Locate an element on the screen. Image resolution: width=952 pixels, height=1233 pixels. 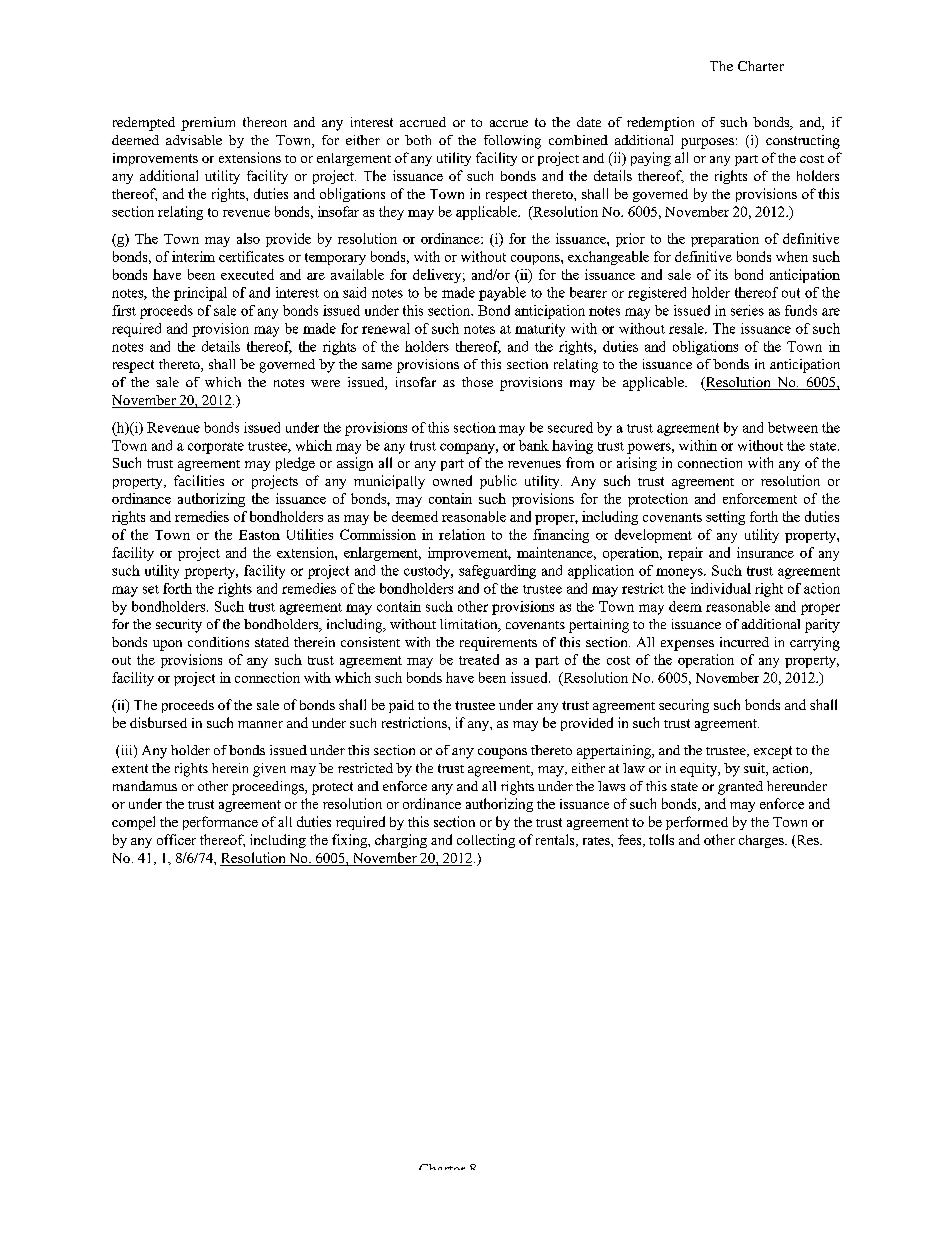
following is located at coordinates (512, 142).
